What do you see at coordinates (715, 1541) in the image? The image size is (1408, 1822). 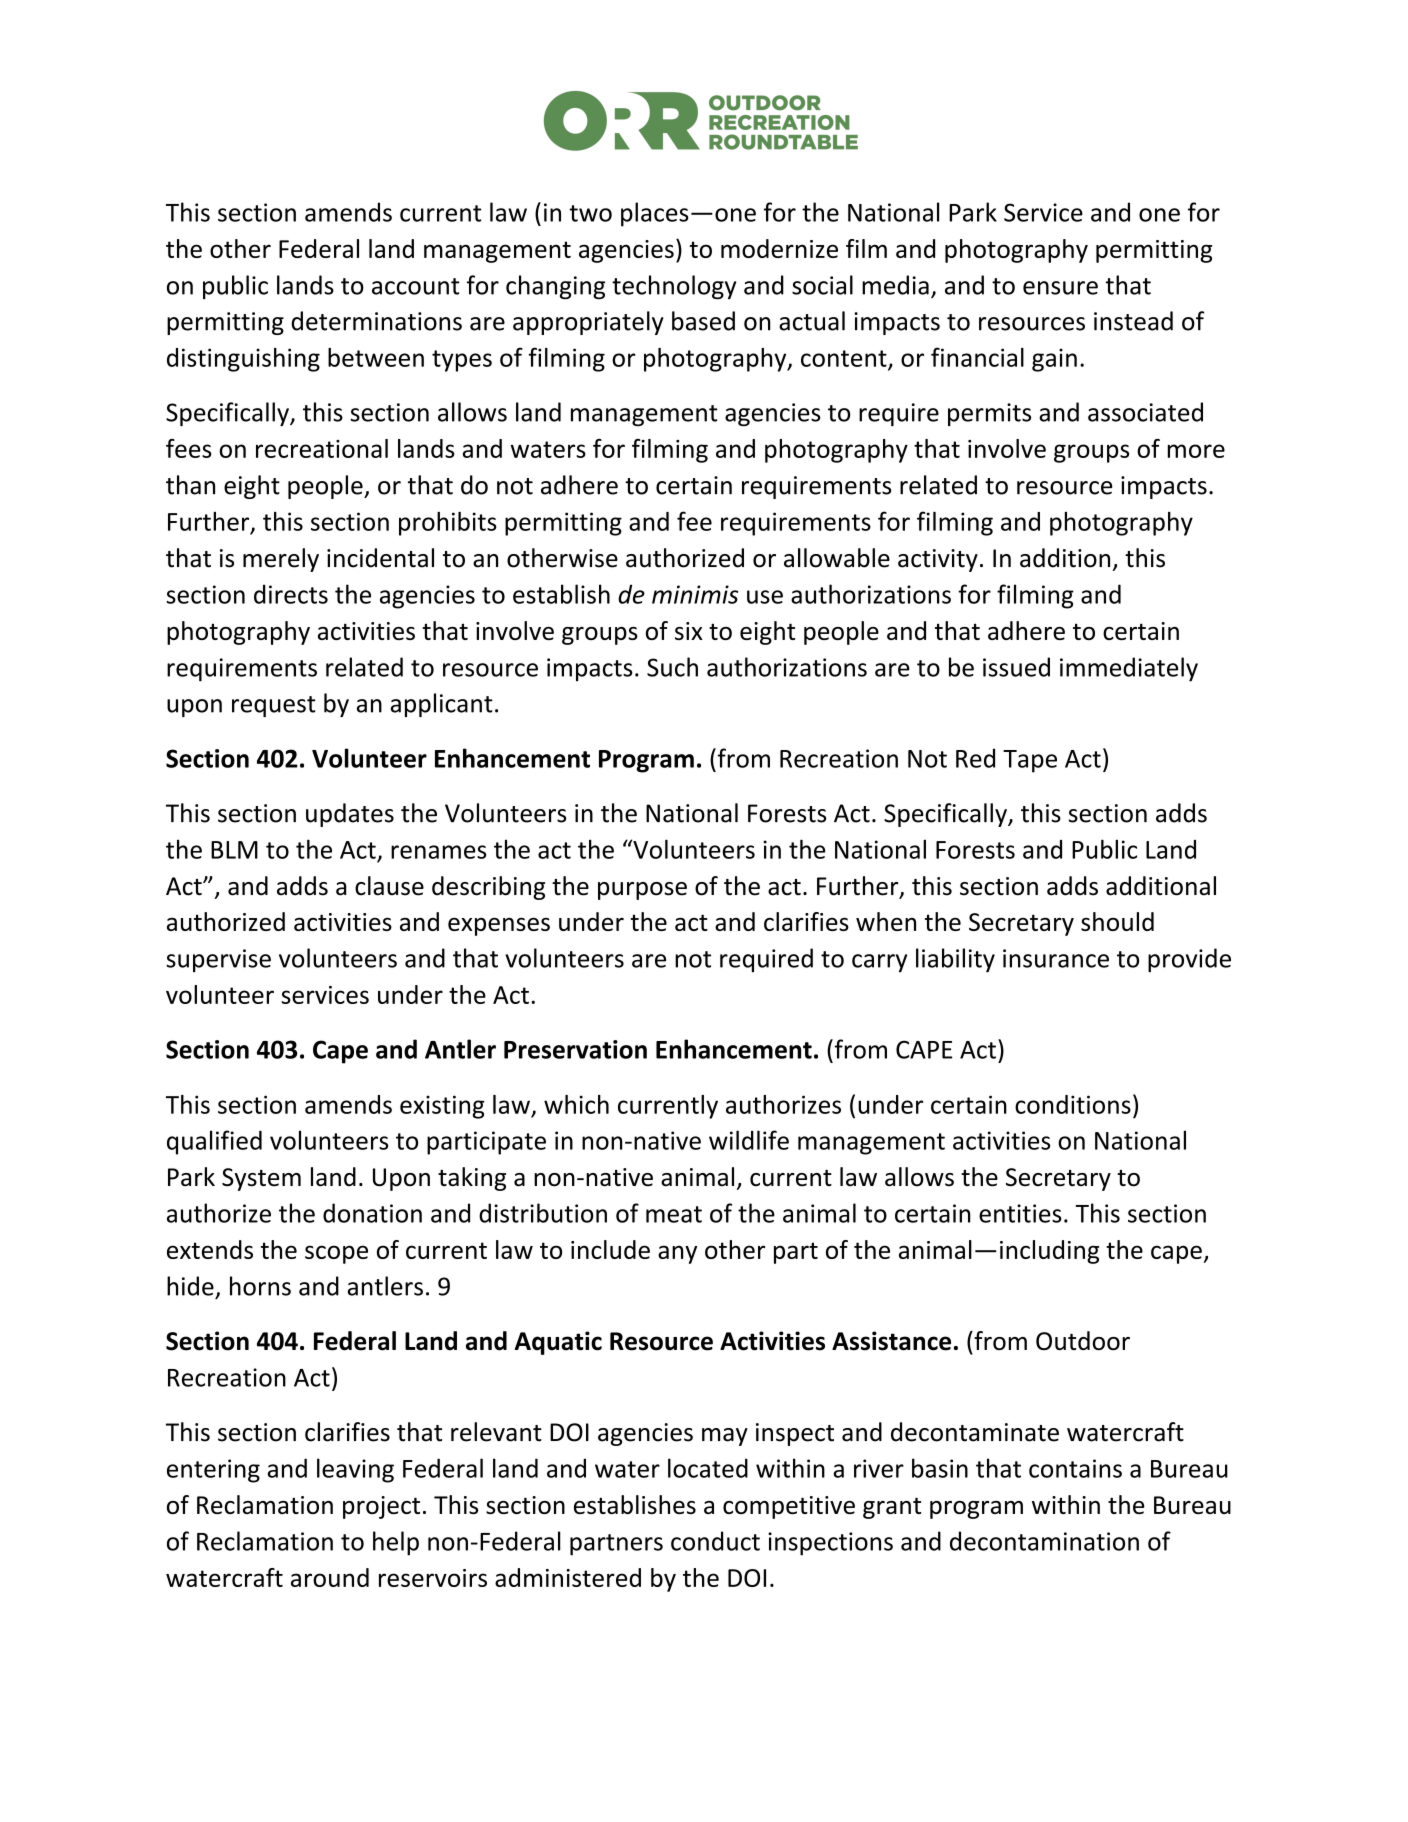 I see `conduct` at bounding box center [715, 1541].
